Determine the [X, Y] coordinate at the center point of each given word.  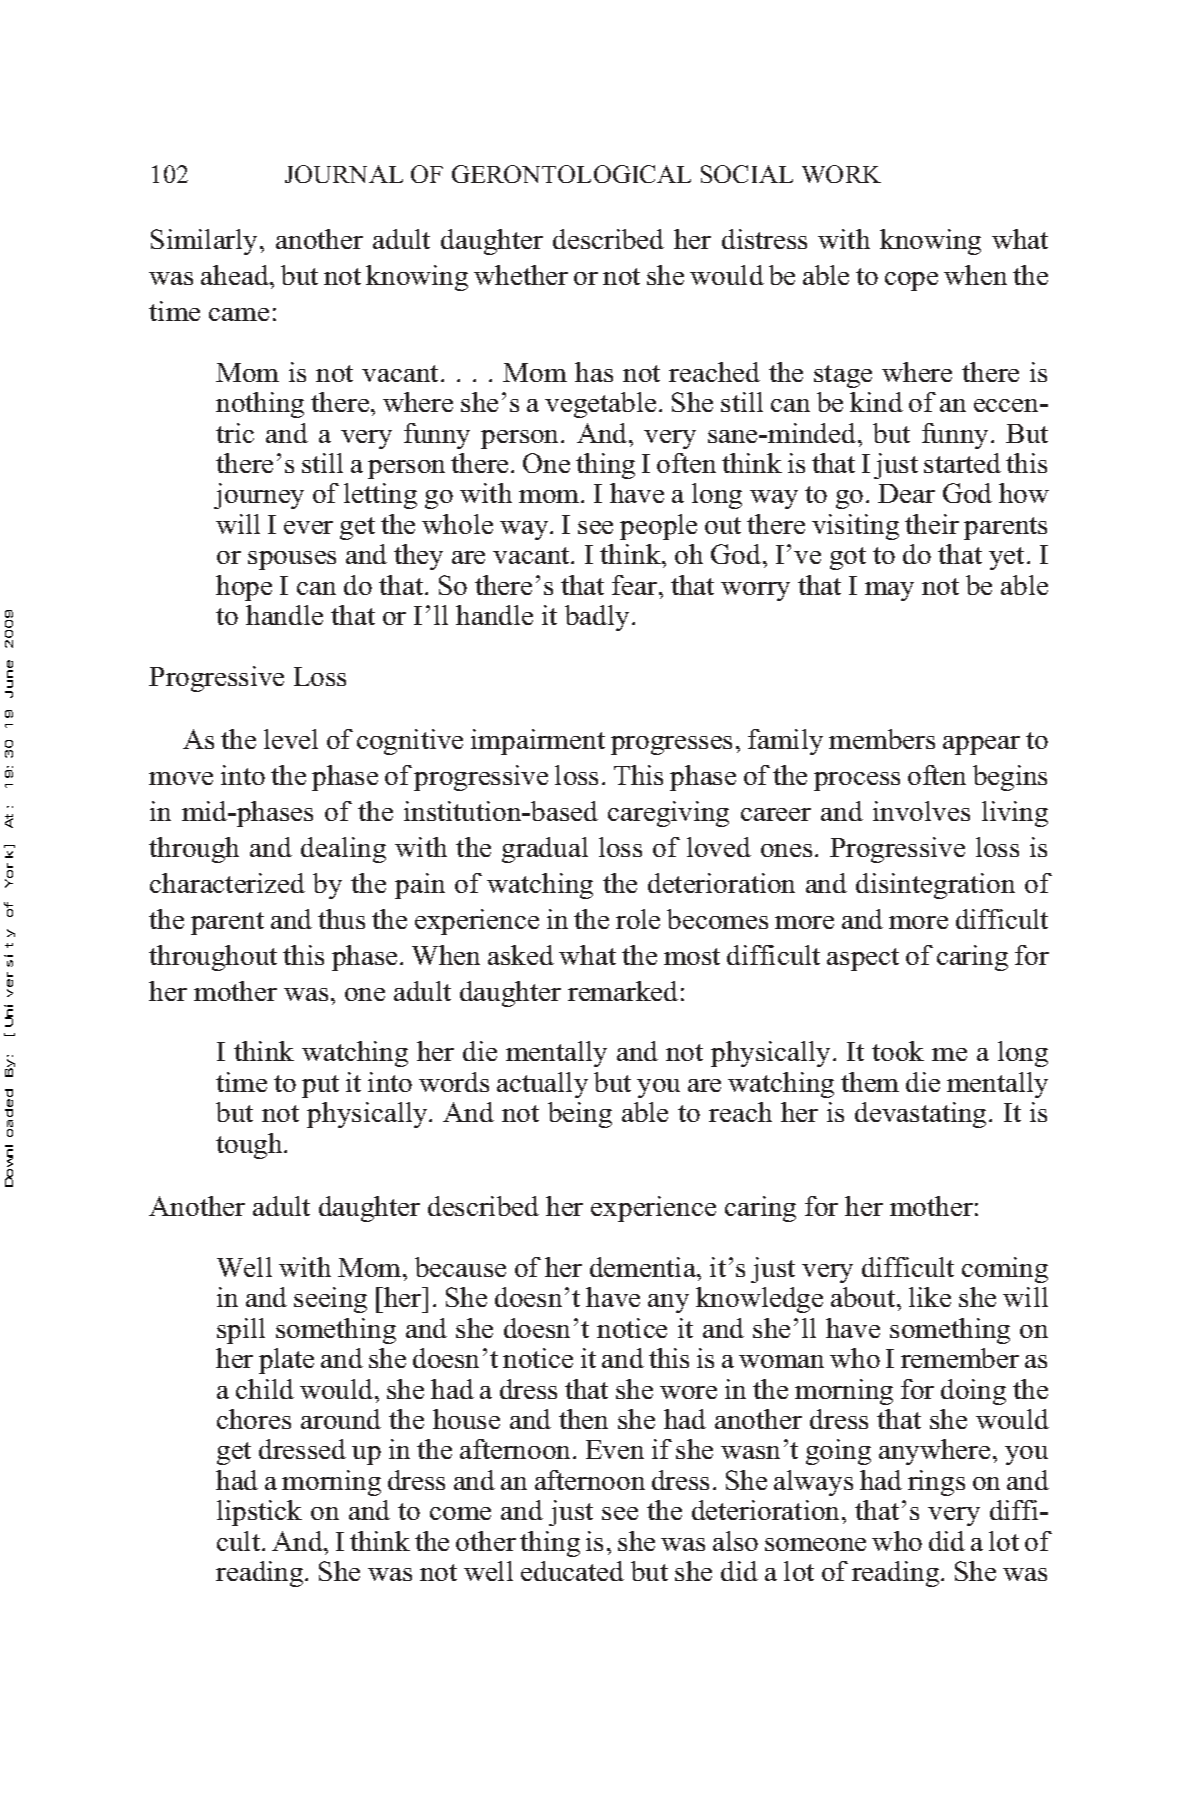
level [291, 739]
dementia [644, 1267]
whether [521, 275]
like [930, 1297]
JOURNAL [344, 174]
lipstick [259, 1513]
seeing [330, 1300]
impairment [538, 742]
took [898, 1051]
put [320, 1086]
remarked [623, 991]
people [658, 527]
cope [911, 281]
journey [259, 496]
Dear [906, 493]
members [882, 739]
